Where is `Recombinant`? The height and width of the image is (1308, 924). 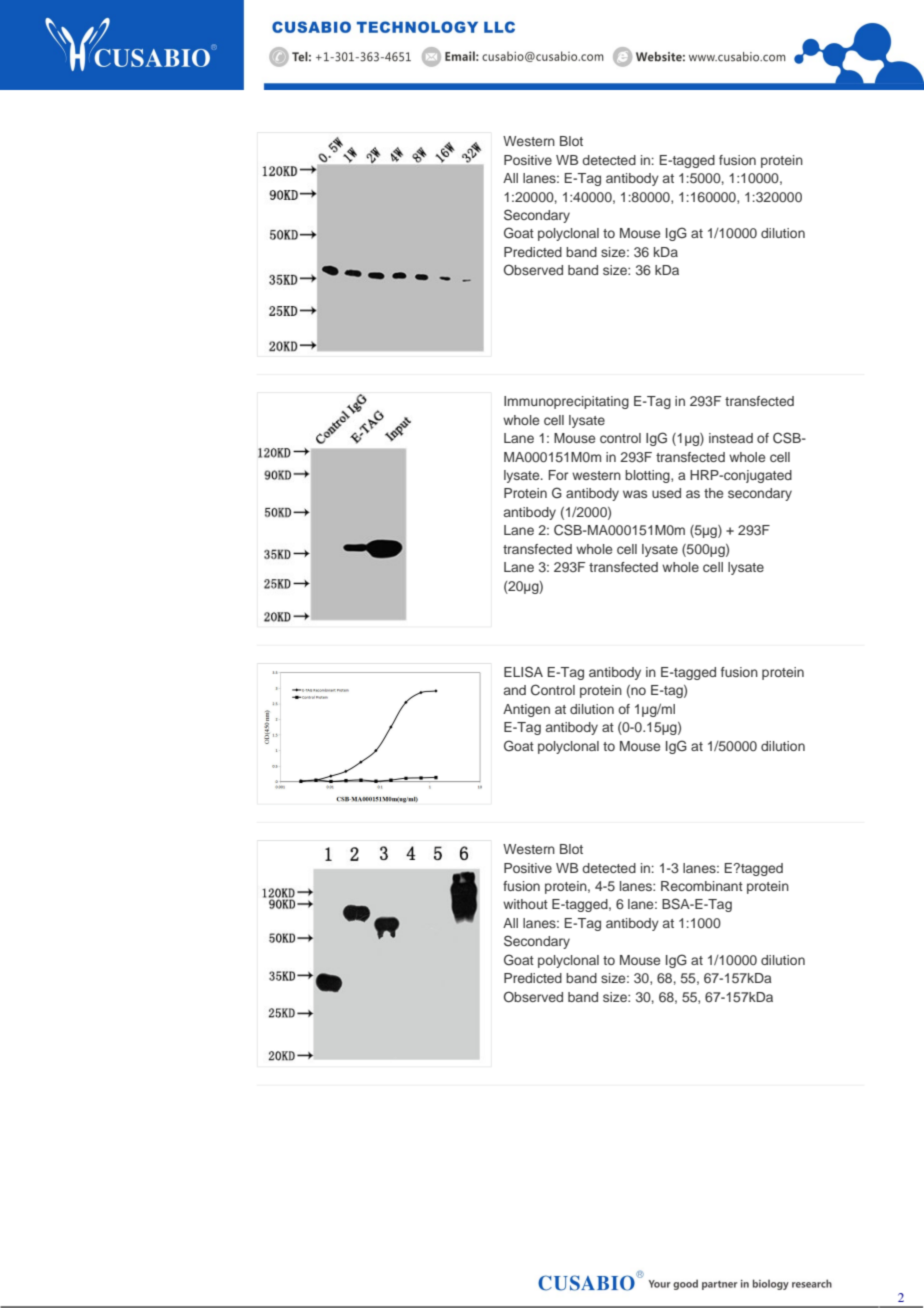 Recombinant is located at coordinates (702, 886).
